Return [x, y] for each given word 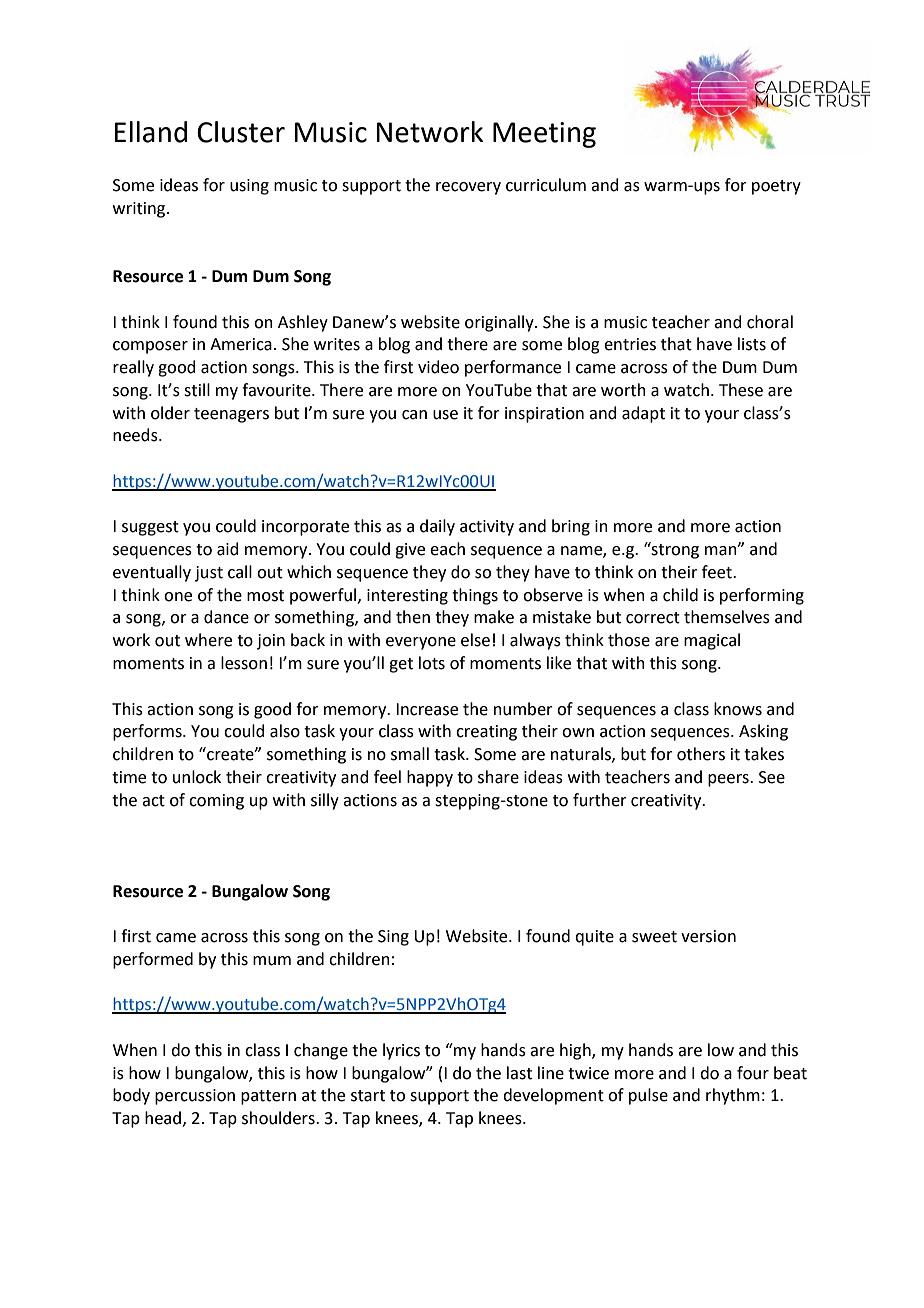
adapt [643, 414]
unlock [197, 777]
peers [729, 780]
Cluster [241, 132]
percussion [195, 1097]
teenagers [231, 415]
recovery [468, 188]
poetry [776, 187]
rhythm [733, 1096]
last [519, 1073]
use [445, 415]
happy [430, 778]
